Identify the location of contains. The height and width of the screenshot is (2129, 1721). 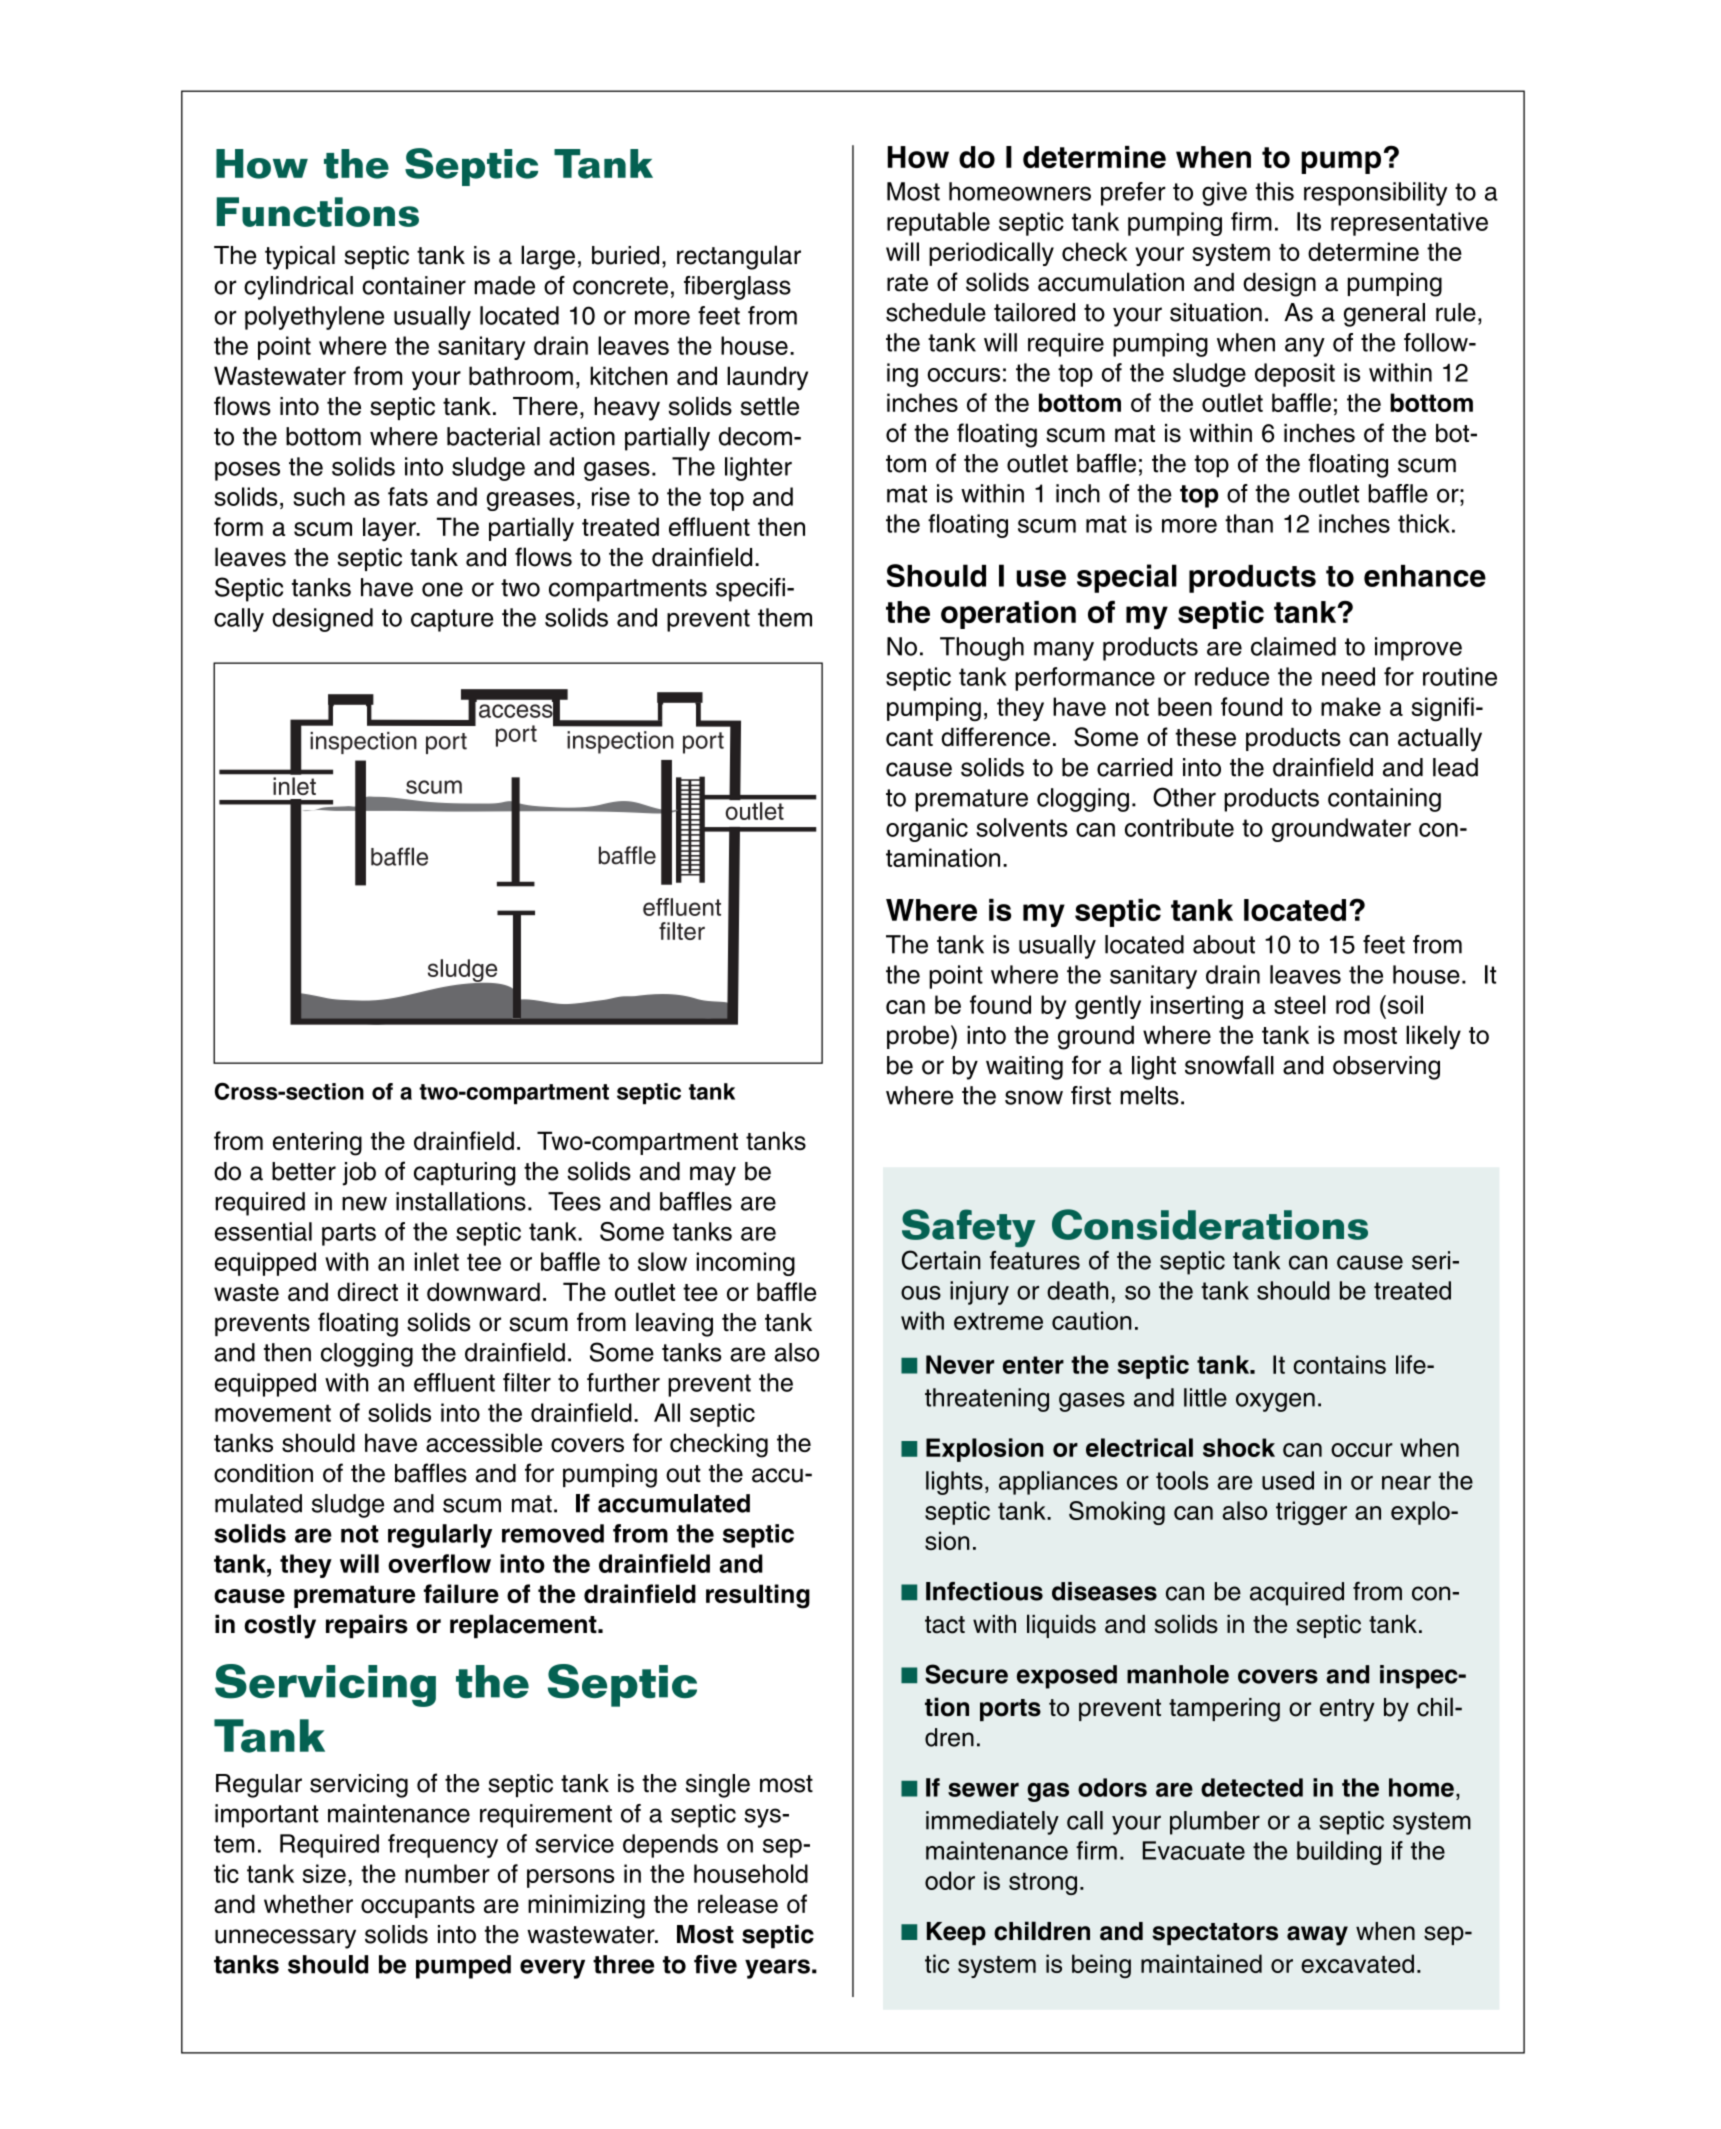
(1339, 1364).
